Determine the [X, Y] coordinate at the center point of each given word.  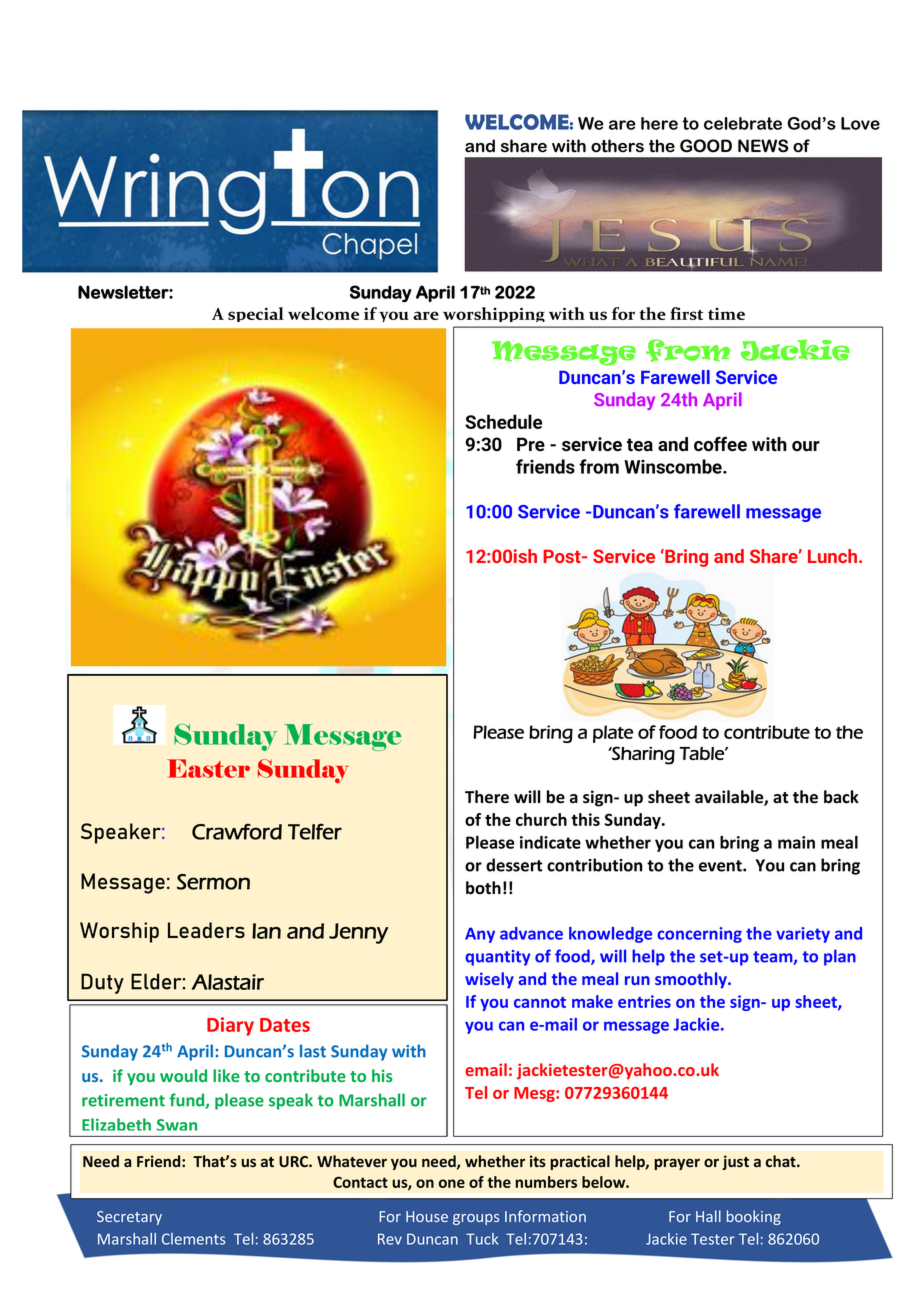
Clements [193, 1239]
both [483, 888]
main [796, 842]
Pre [531, 444]
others [617, 146]
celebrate [743, 123]
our [806, 446]
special [256, 314]
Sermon [213, 882]
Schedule [503, 421]
